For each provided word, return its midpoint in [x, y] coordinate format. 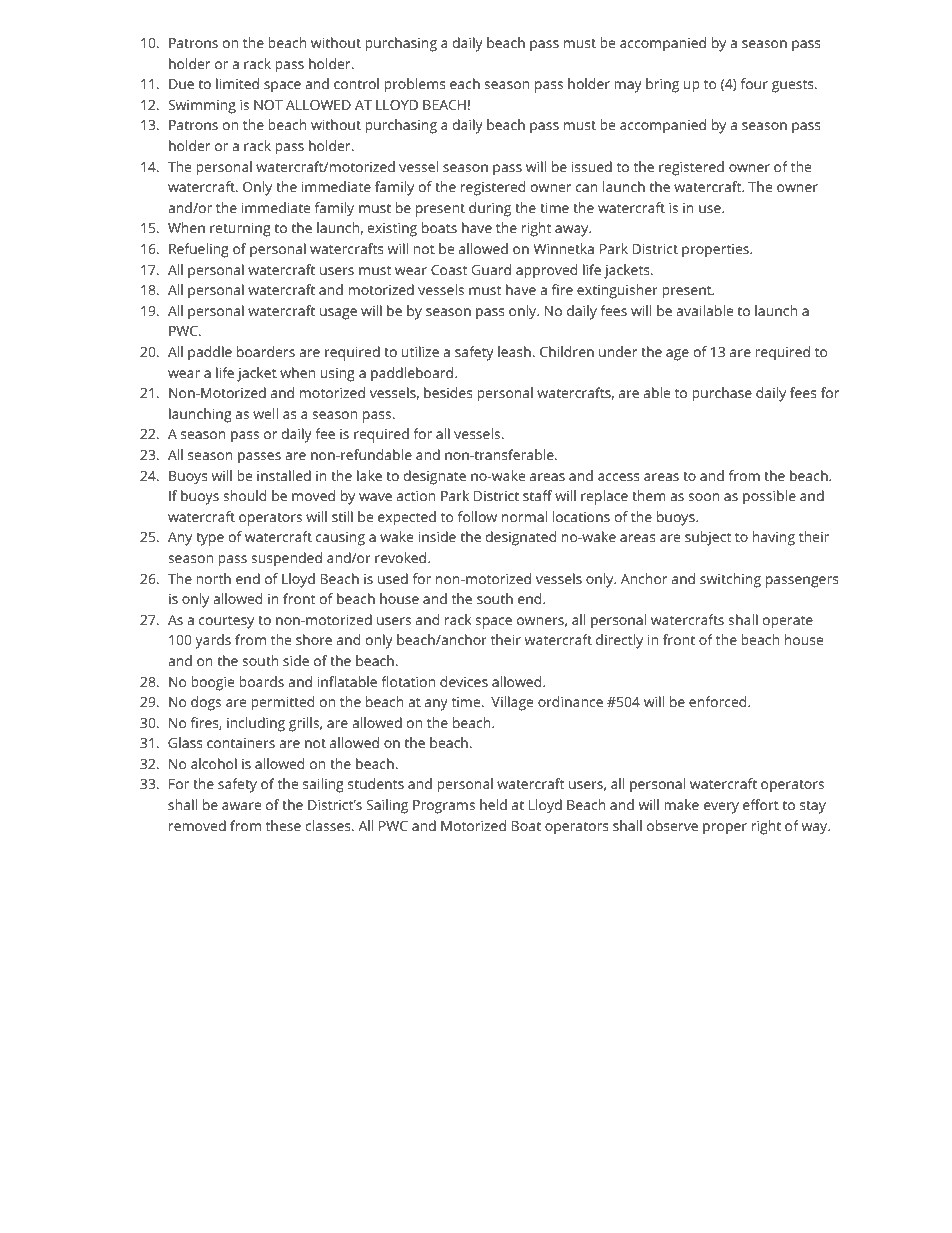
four [754, 83]
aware [241, 806]
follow [477, 516]
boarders [266, 351]
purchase [722, 394]
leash [514, 351]
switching [730, 580]
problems [414, 85]
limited [237, 83]
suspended [286, 559]
